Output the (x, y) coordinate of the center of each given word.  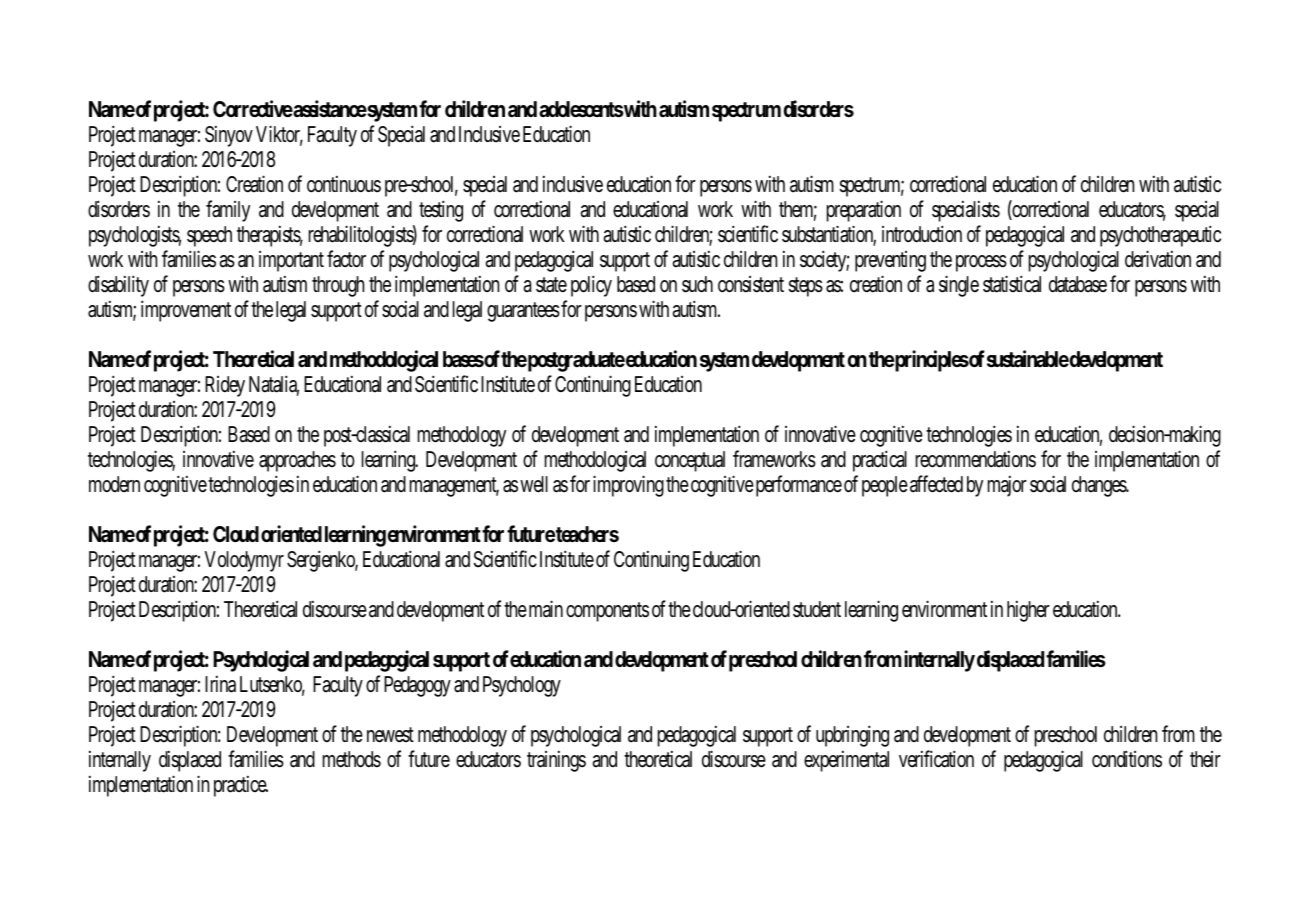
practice (241, 786)
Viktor (279, 135)
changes (1100, 486)
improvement (186, 311)
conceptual (690, 461)
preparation (864, 211)
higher (1028, 611)
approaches (297, 461)
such (697, 284)
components (607, 612)
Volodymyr (244, 561)
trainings (556, 761)
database (1078, 284)
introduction (922, 234)
